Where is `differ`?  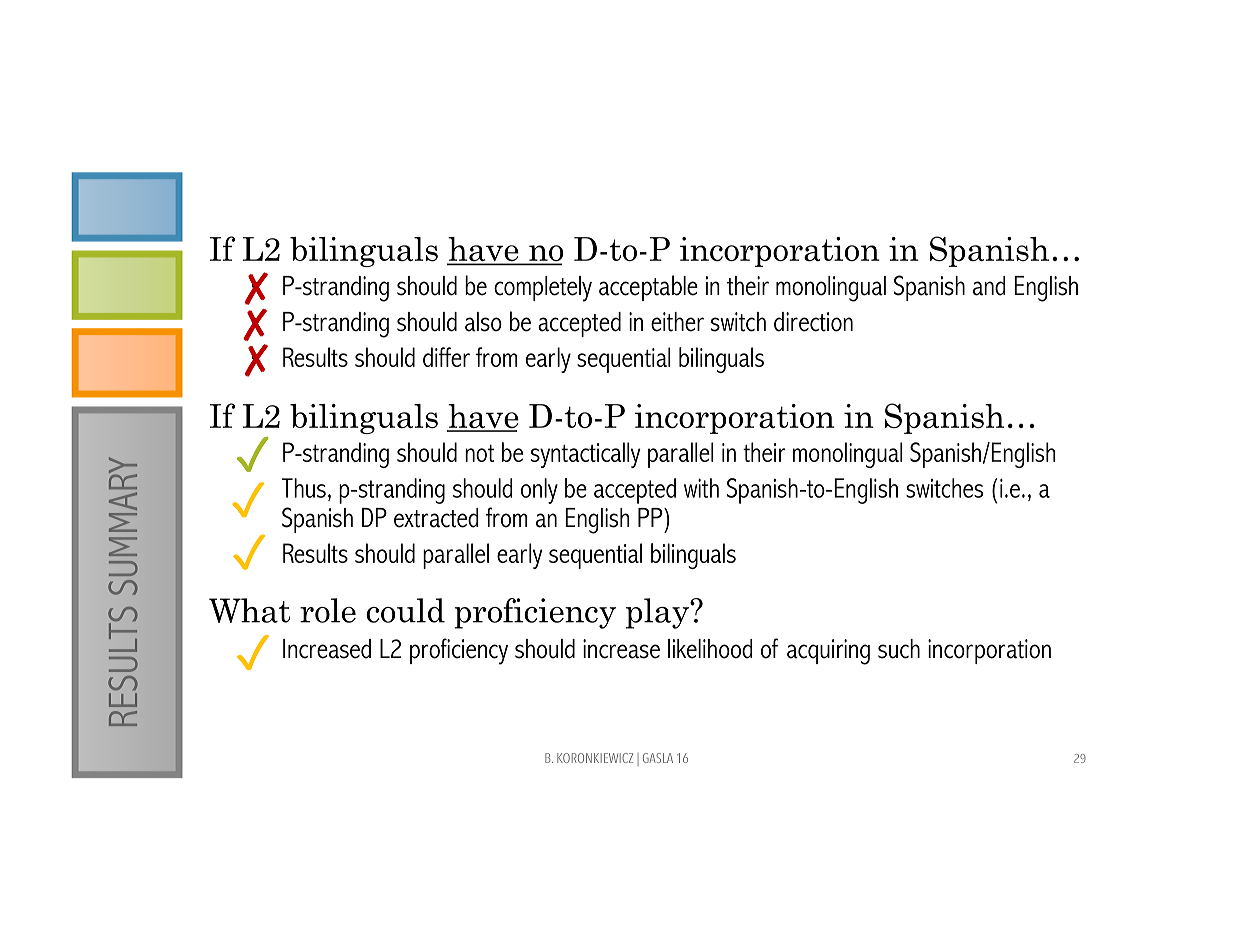
differ is located at coordinates (446, 357).
